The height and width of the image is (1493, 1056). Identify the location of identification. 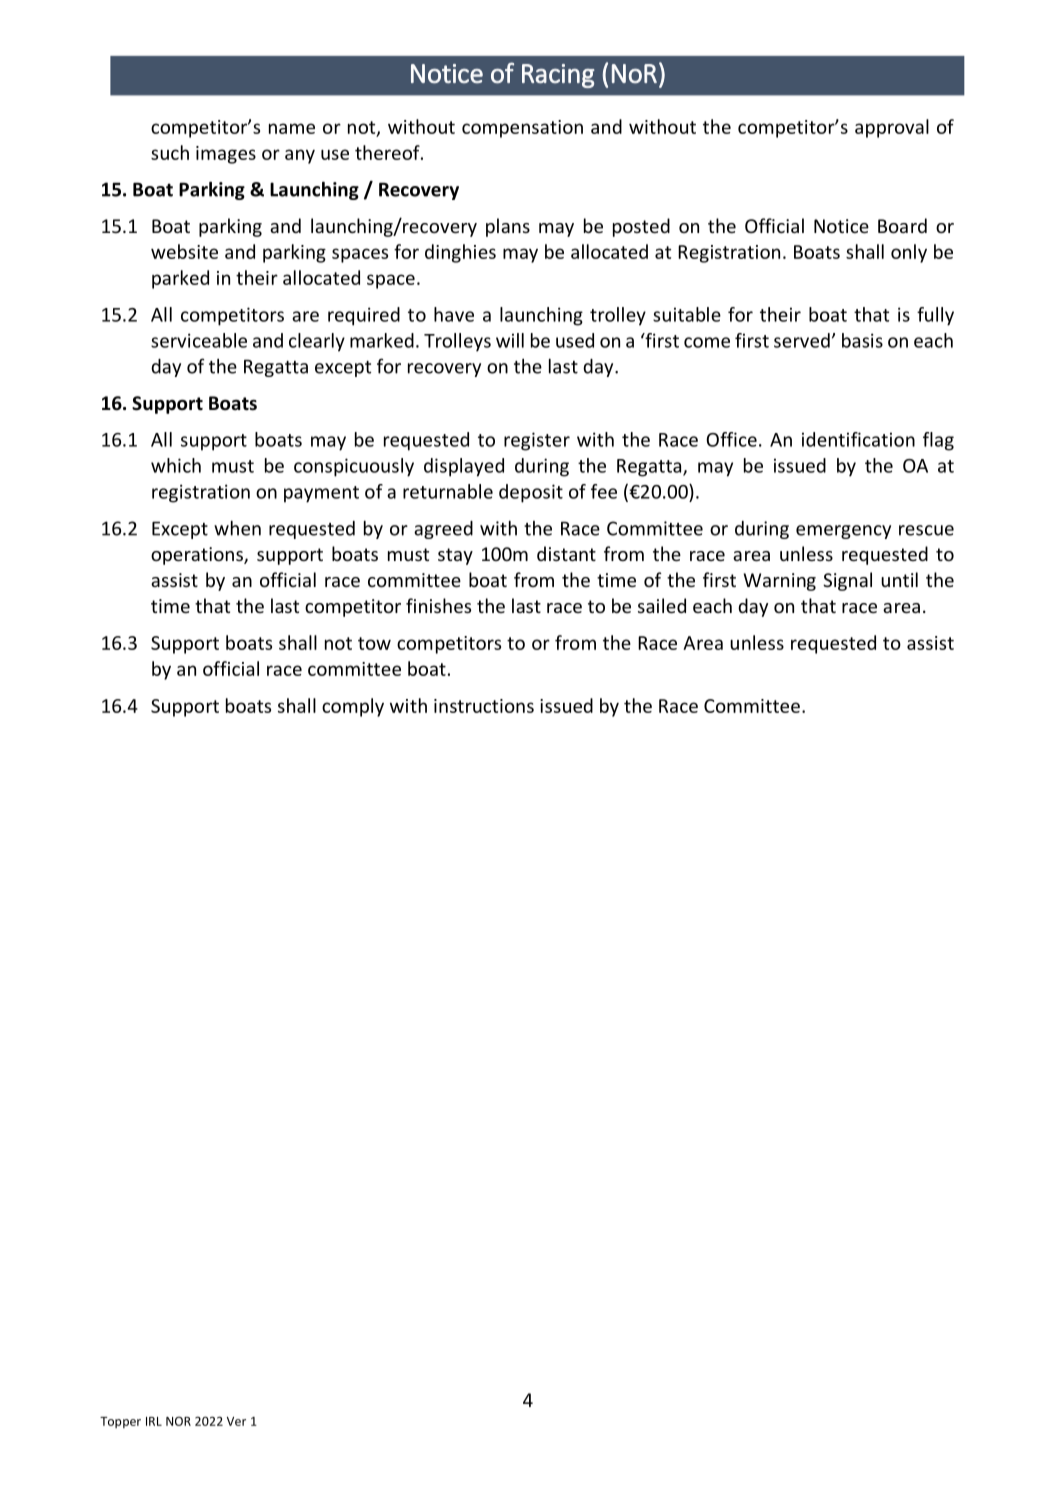
(858, 439).
